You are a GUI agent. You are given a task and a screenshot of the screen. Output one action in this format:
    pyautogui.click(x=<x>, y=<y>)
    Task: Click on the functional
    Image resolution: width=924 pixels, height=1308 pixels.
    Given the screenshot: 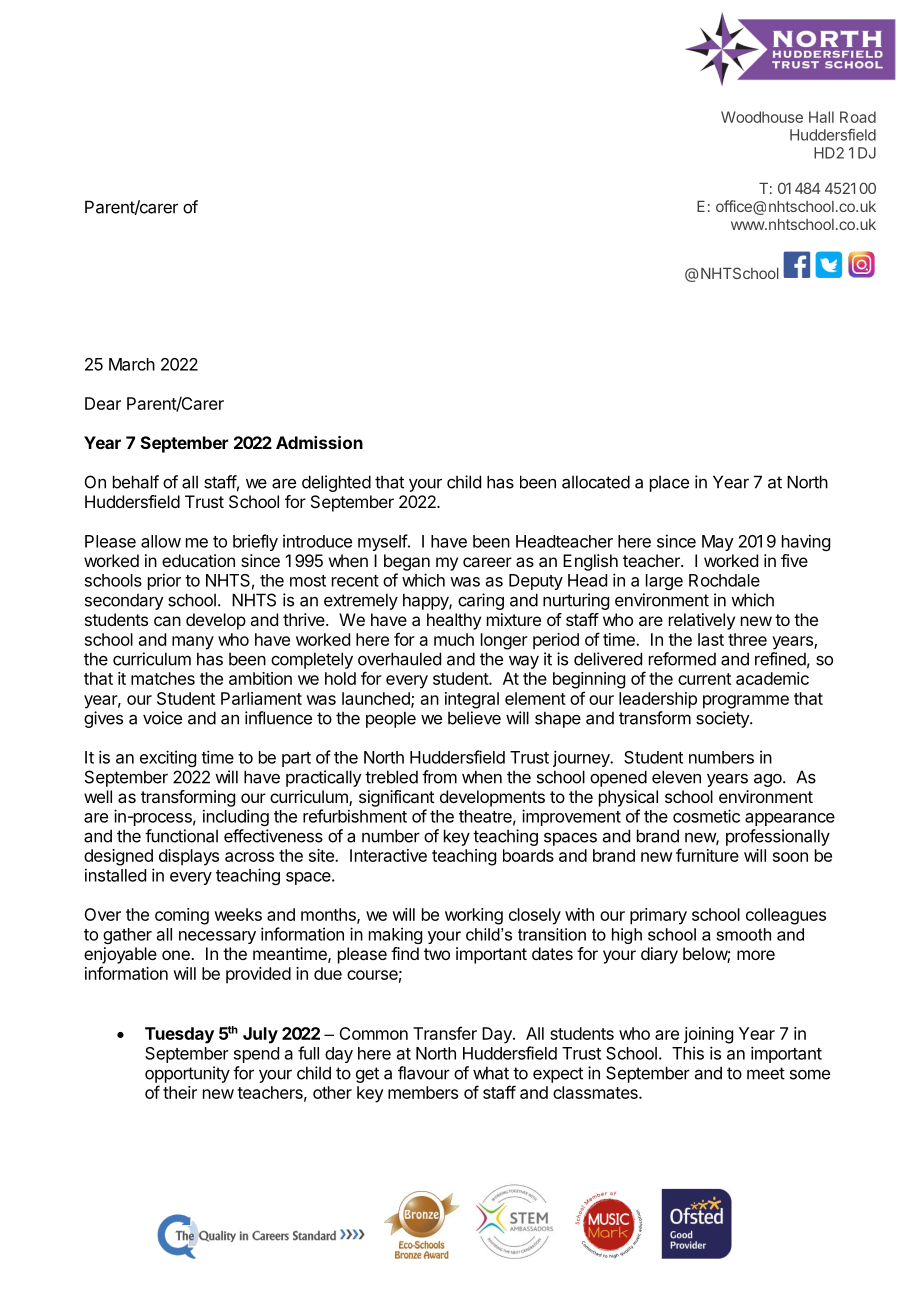 What is the action you would take?
    pyautogui.click(x=181, y=836)
